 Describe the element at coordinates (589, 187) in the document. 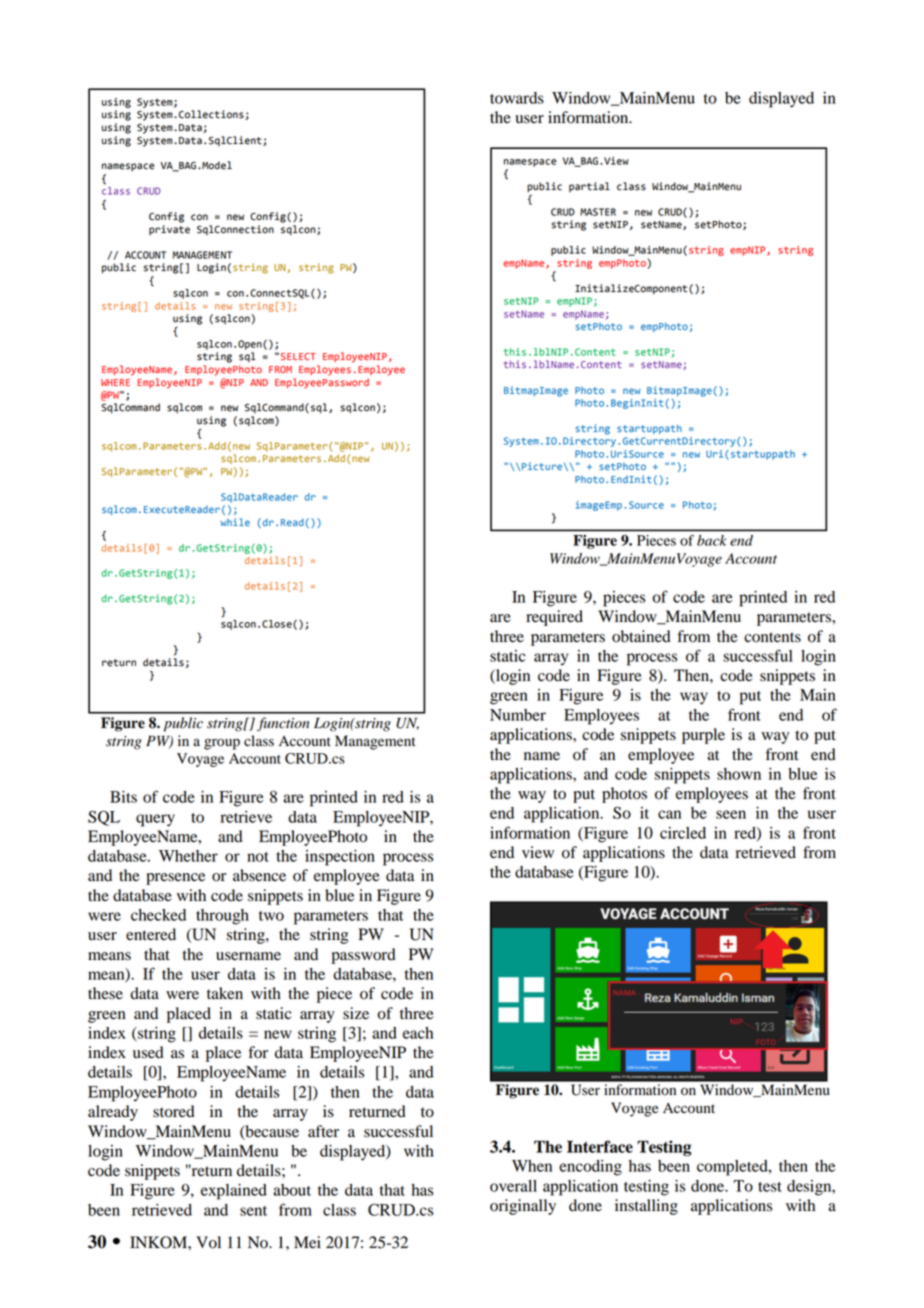

I see `partial` at that location.
